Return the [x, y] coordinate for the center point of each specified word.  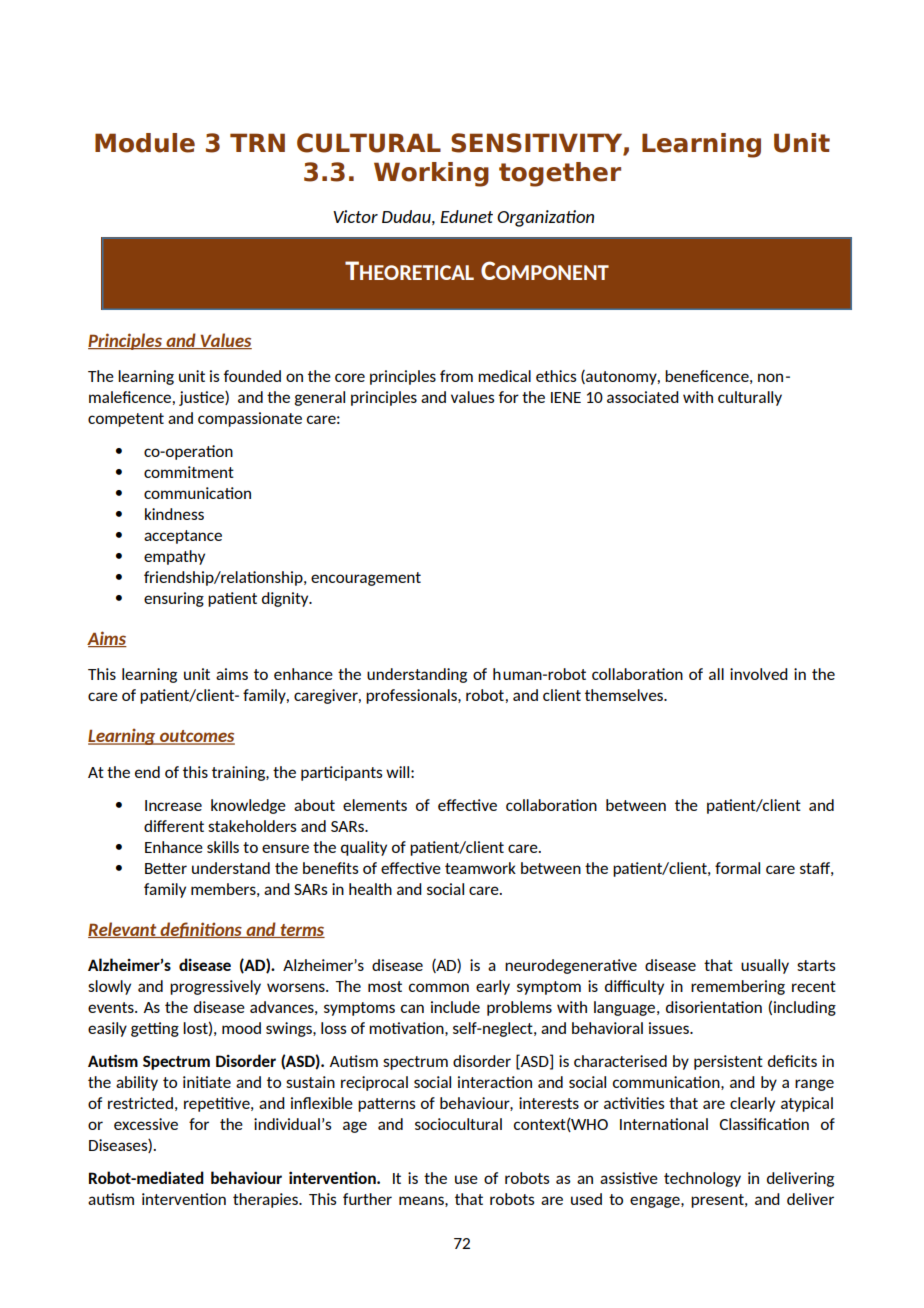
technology [702, 1179]
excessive [146, 1124]
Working [431, 174]
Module [145, 143]
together [560, 174]
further [367, 1199]
